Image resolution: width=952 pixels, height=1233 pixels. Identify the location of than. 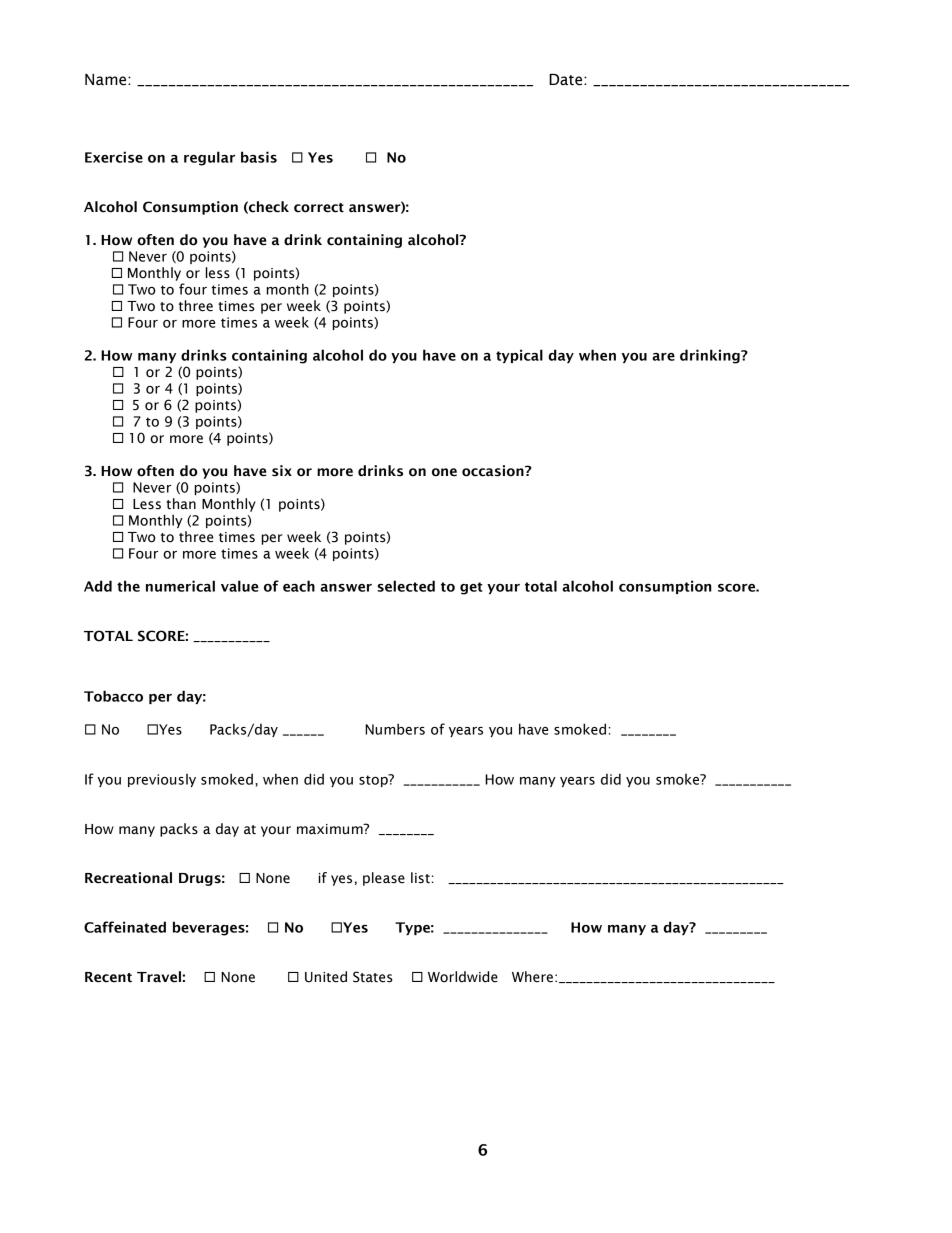
(181, 504).
